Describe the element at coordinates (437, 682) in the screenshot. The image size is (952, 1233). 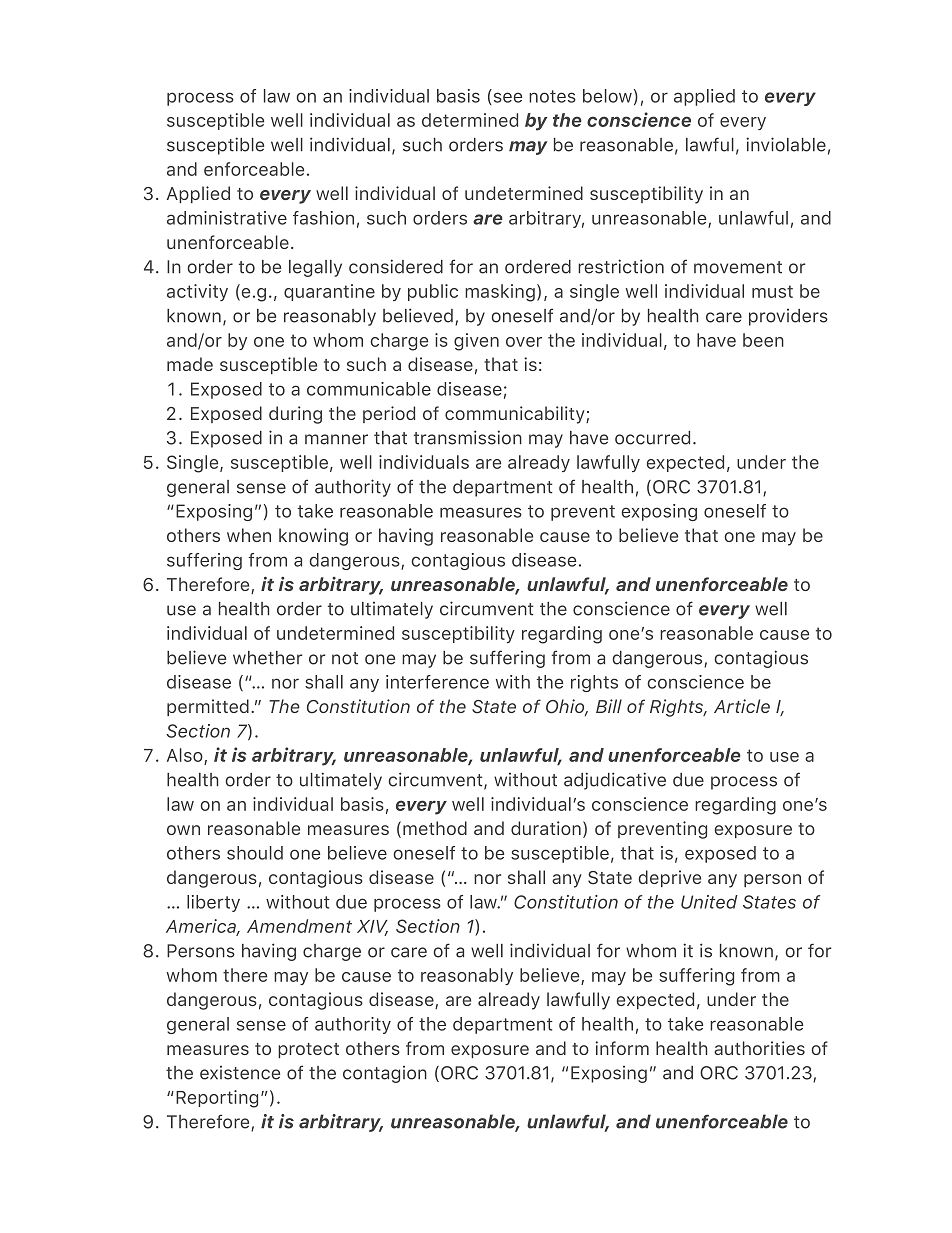
I see `interference` at that location.
